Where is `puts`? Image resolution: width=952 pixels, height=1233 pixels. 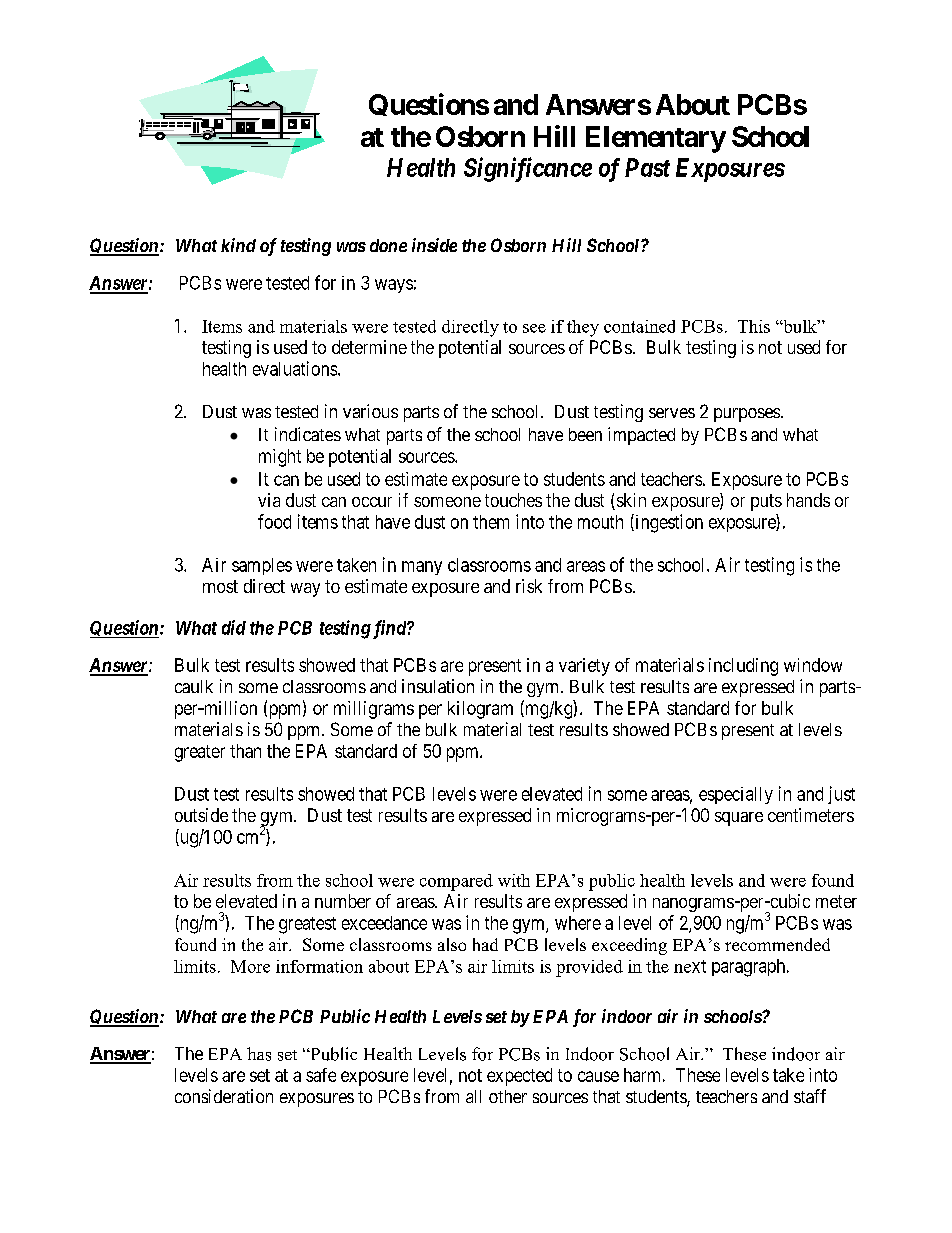 puts is located at coordinates (766, 502).
